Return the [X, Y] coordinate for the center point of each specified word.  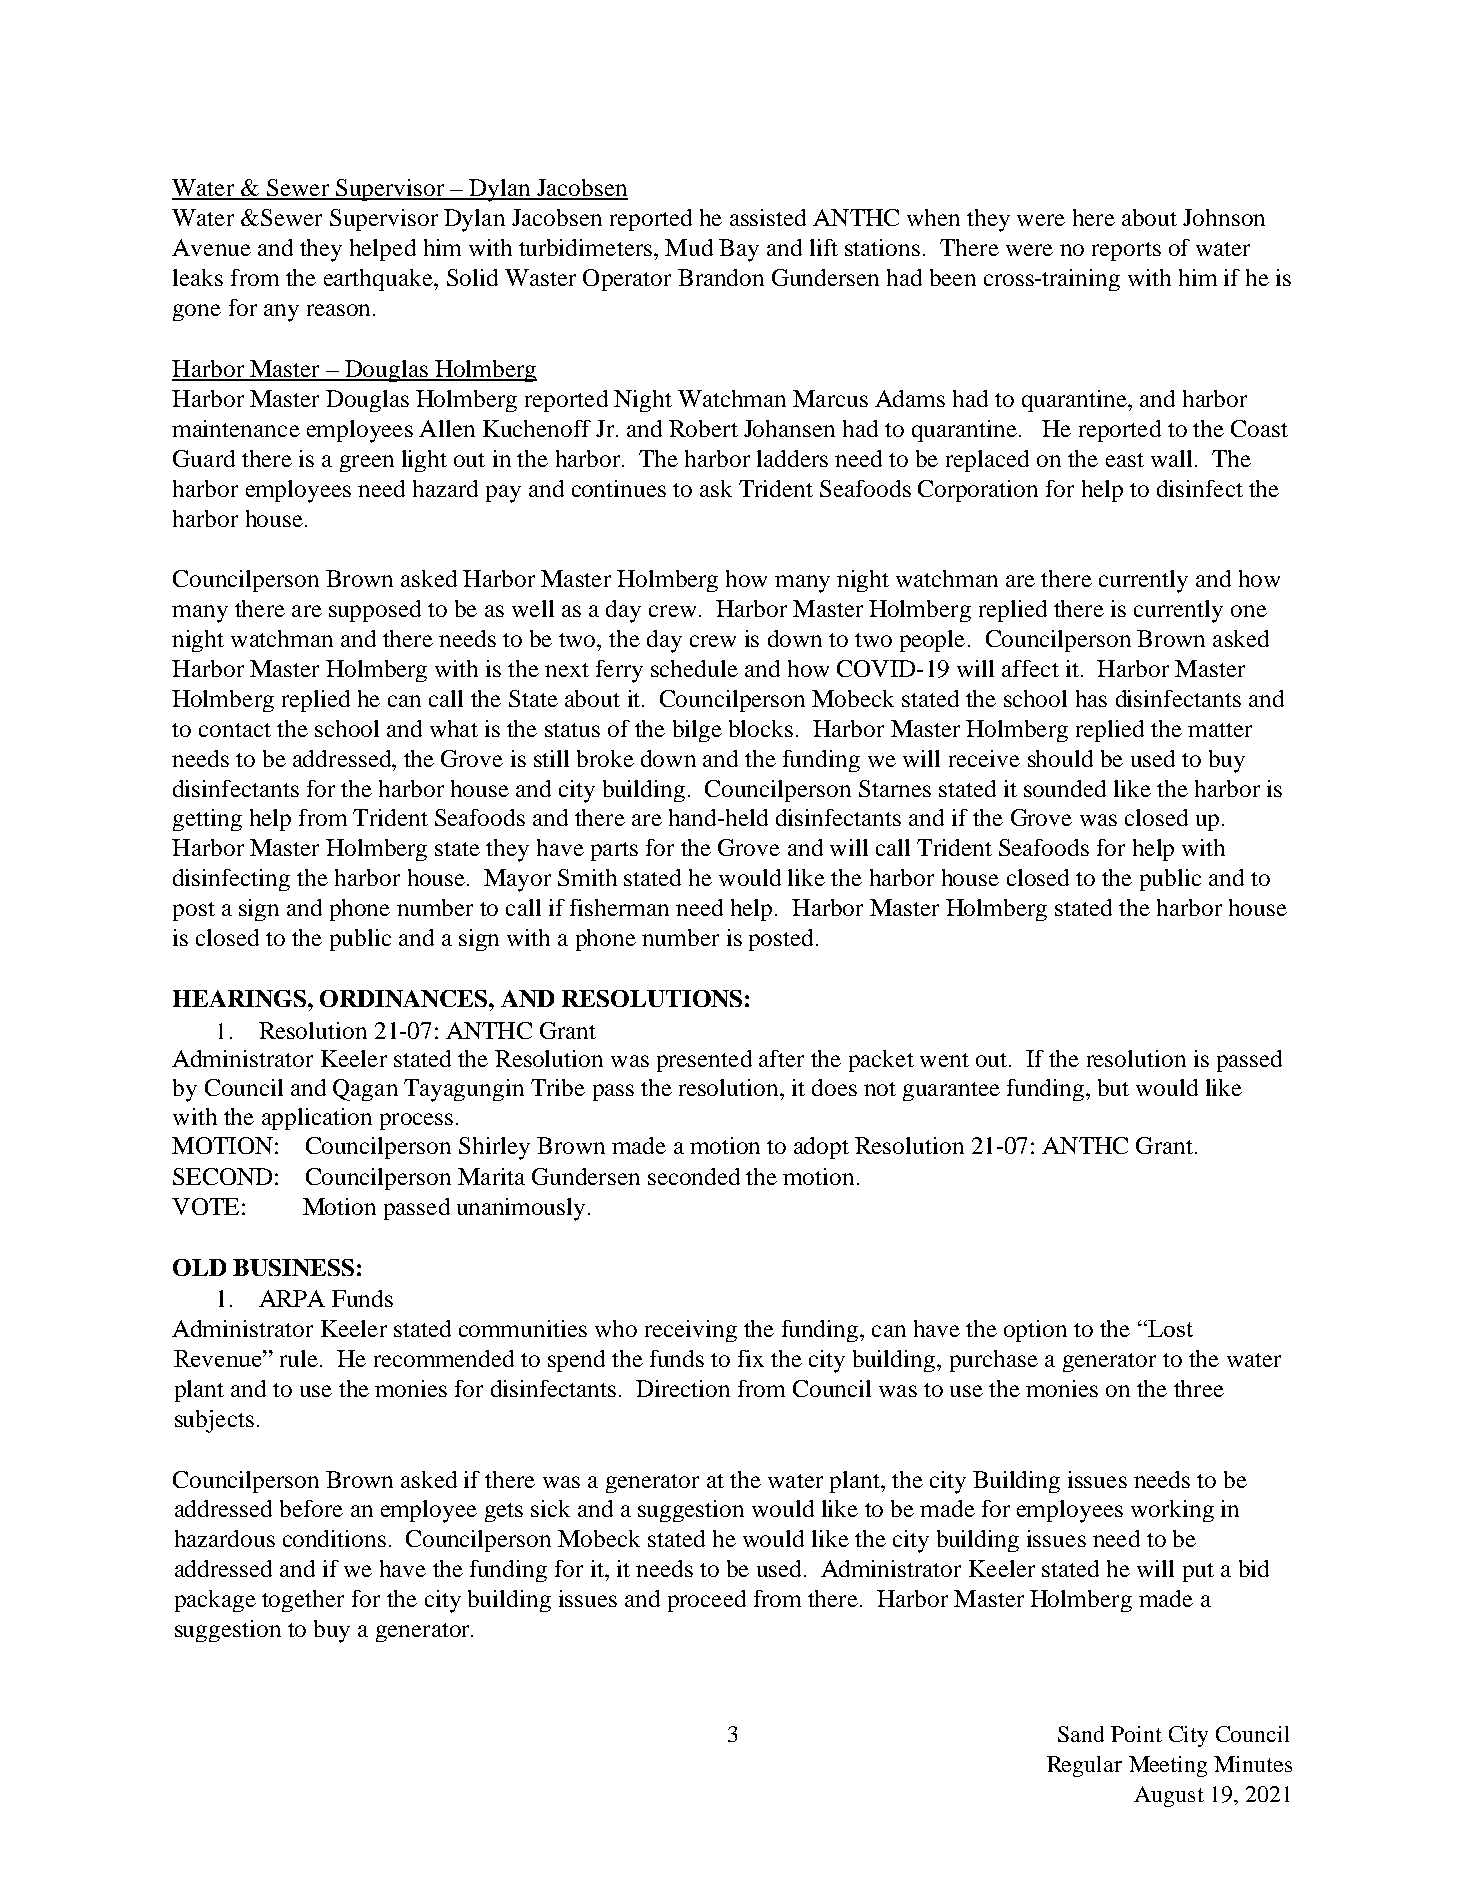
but [1113, 1087]
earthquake [379, 280]
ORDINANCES [405, 998]
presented [704, 1061]
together [303, 1601]
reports [1126, 251]
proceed [707, 1601]
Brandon [721, 277]
